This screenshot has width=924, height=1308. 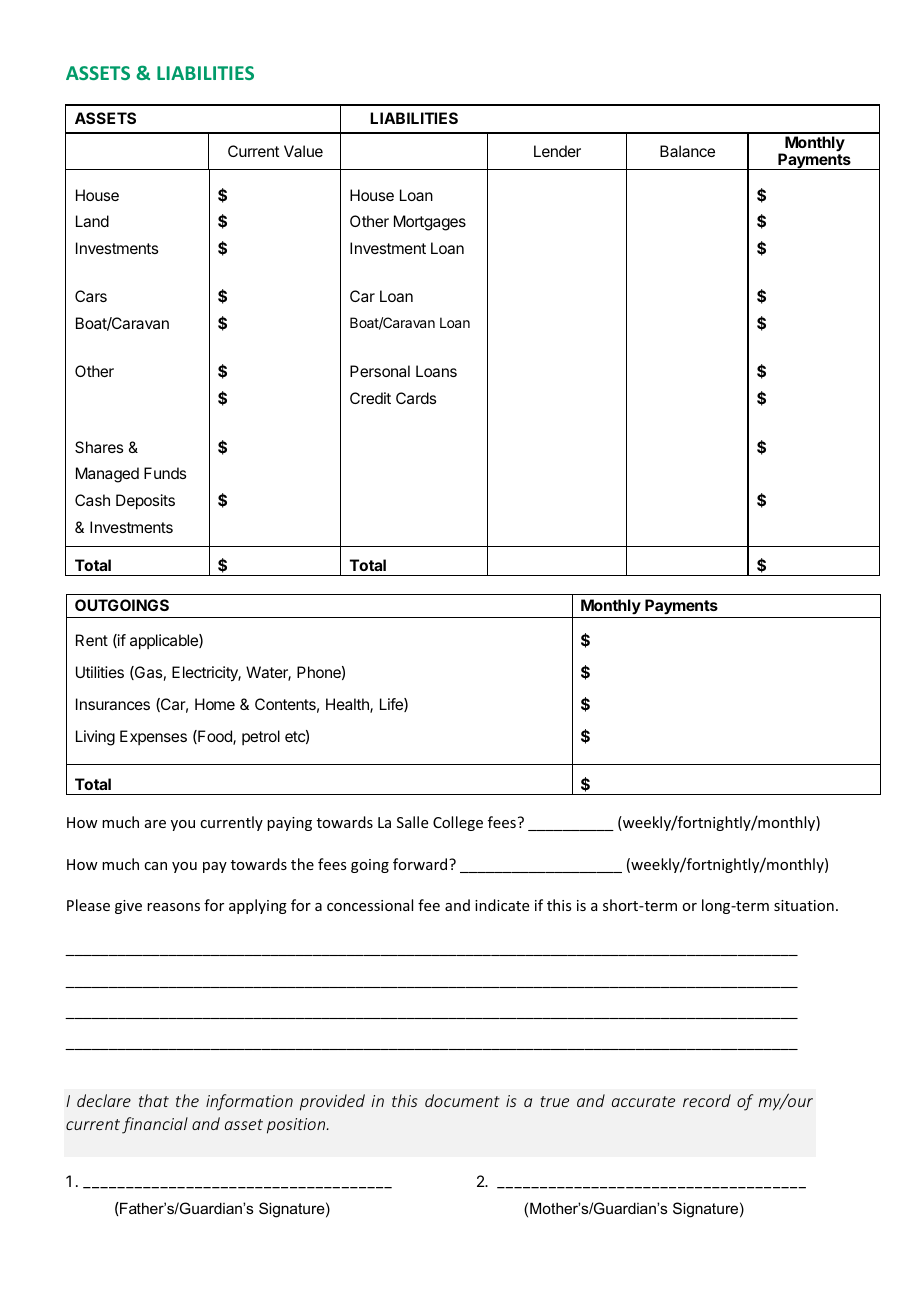 What do you see at coordinates (154, 1100) in the screenshot?
I see `that` at bounding box center [154, 1100].
